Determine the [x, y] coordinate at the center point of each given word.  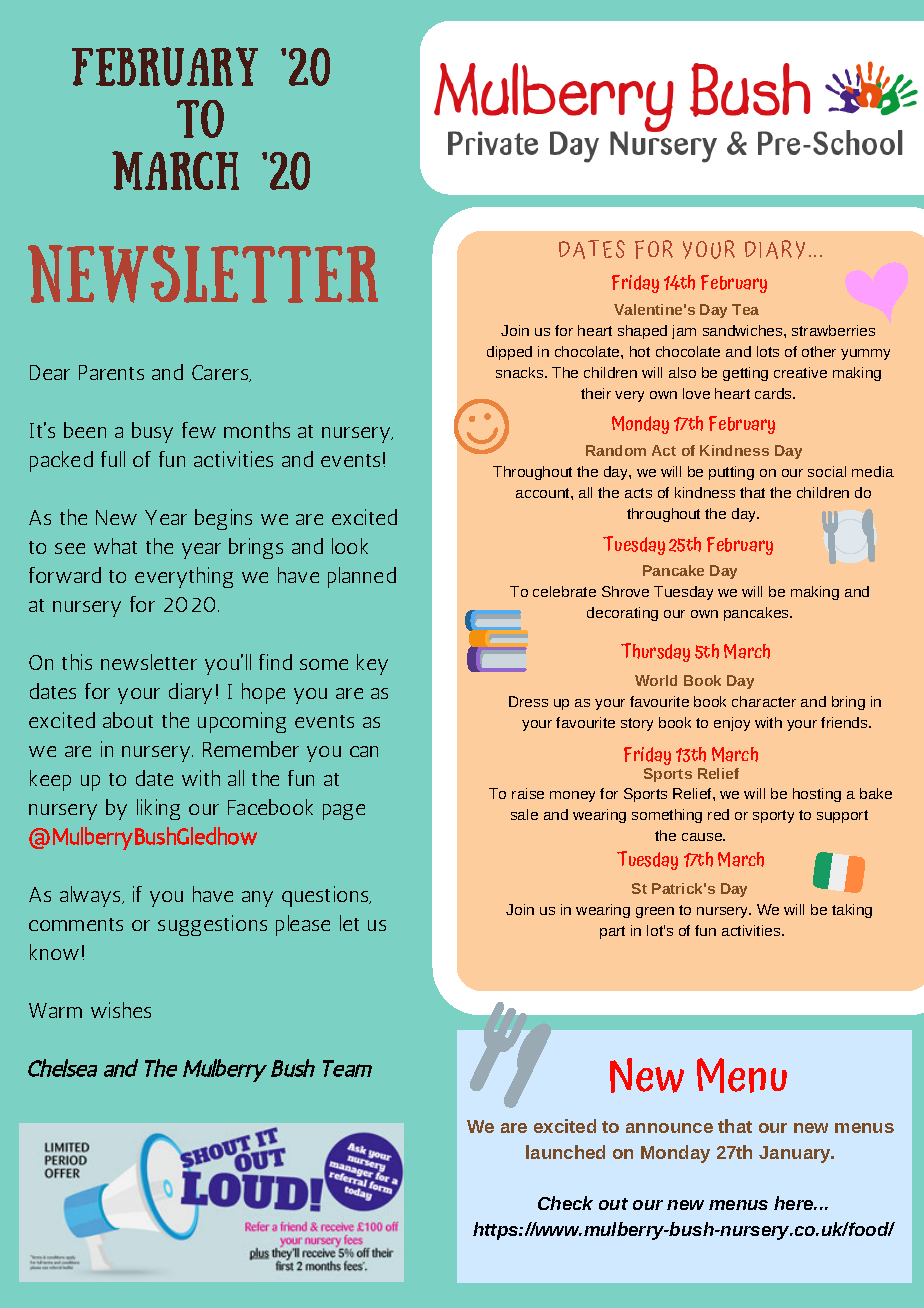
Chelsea [62, 1068]
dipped [509, 353]
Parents [111, 372]
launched [565, 1152]
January [796, 1154]
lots [768, 351]
